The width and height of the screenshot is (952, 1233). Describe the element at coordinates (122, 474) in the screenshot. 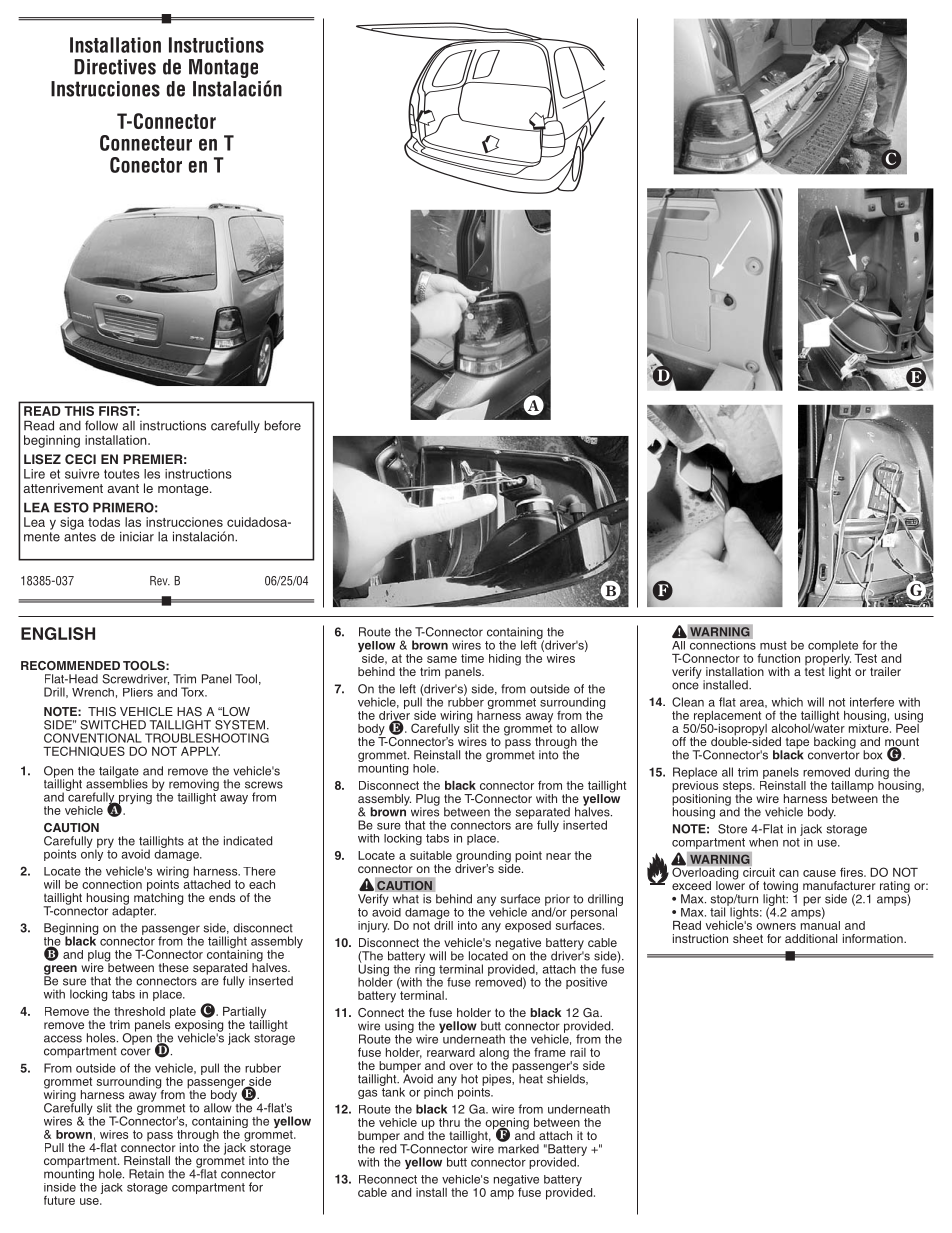

I see `toutes` at that location.
